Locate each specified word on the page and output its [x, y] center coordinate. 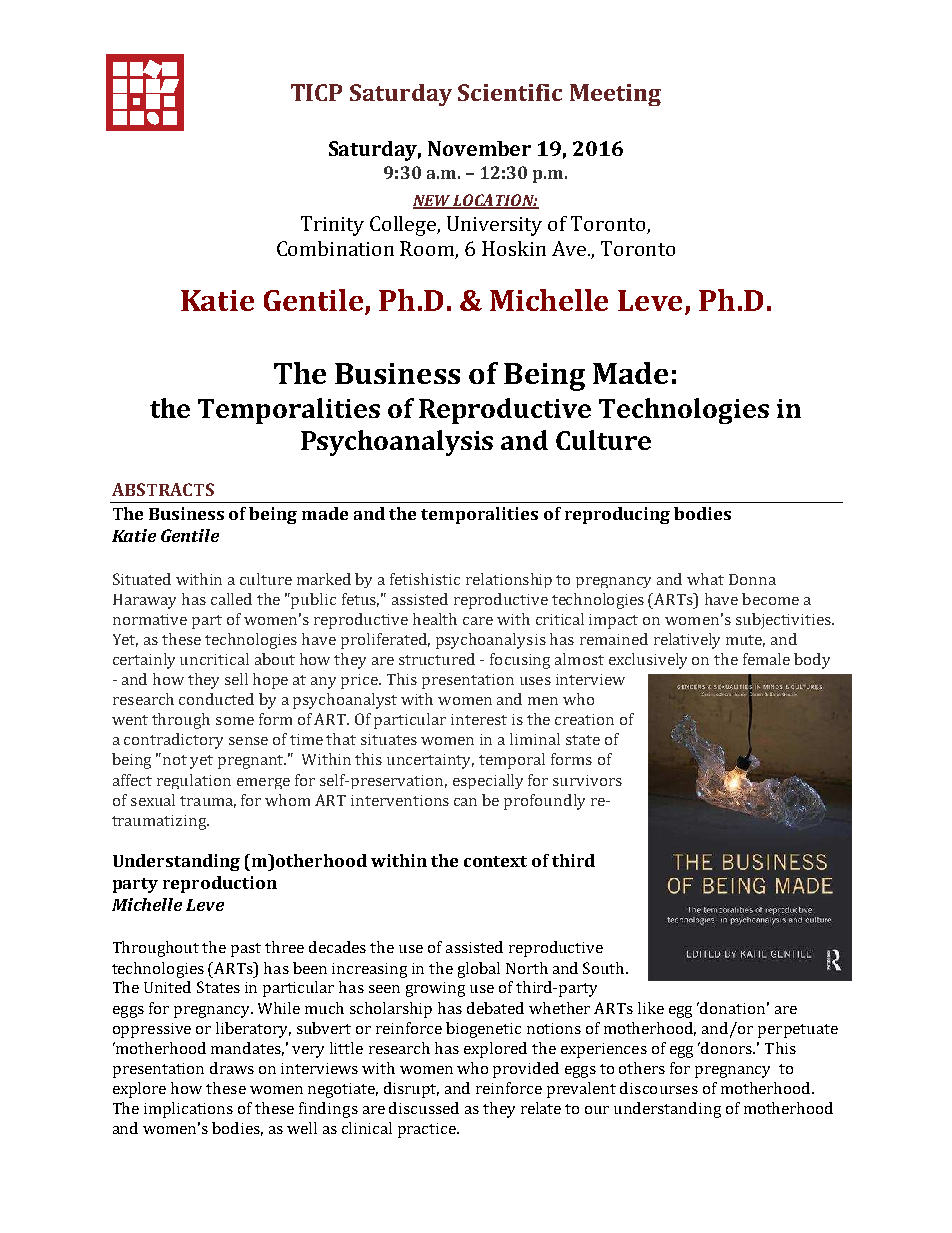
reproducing [617, 515]
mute [745, 641]
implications [188, 1110]
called [231, 599]
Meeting [615, 95]
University [494, 226]
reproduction [220, 884]
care [478, 621]
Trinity [332, 226]
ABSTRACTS [163, 489]
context [495, 861]
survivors [587, 780]
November [479, 148]
